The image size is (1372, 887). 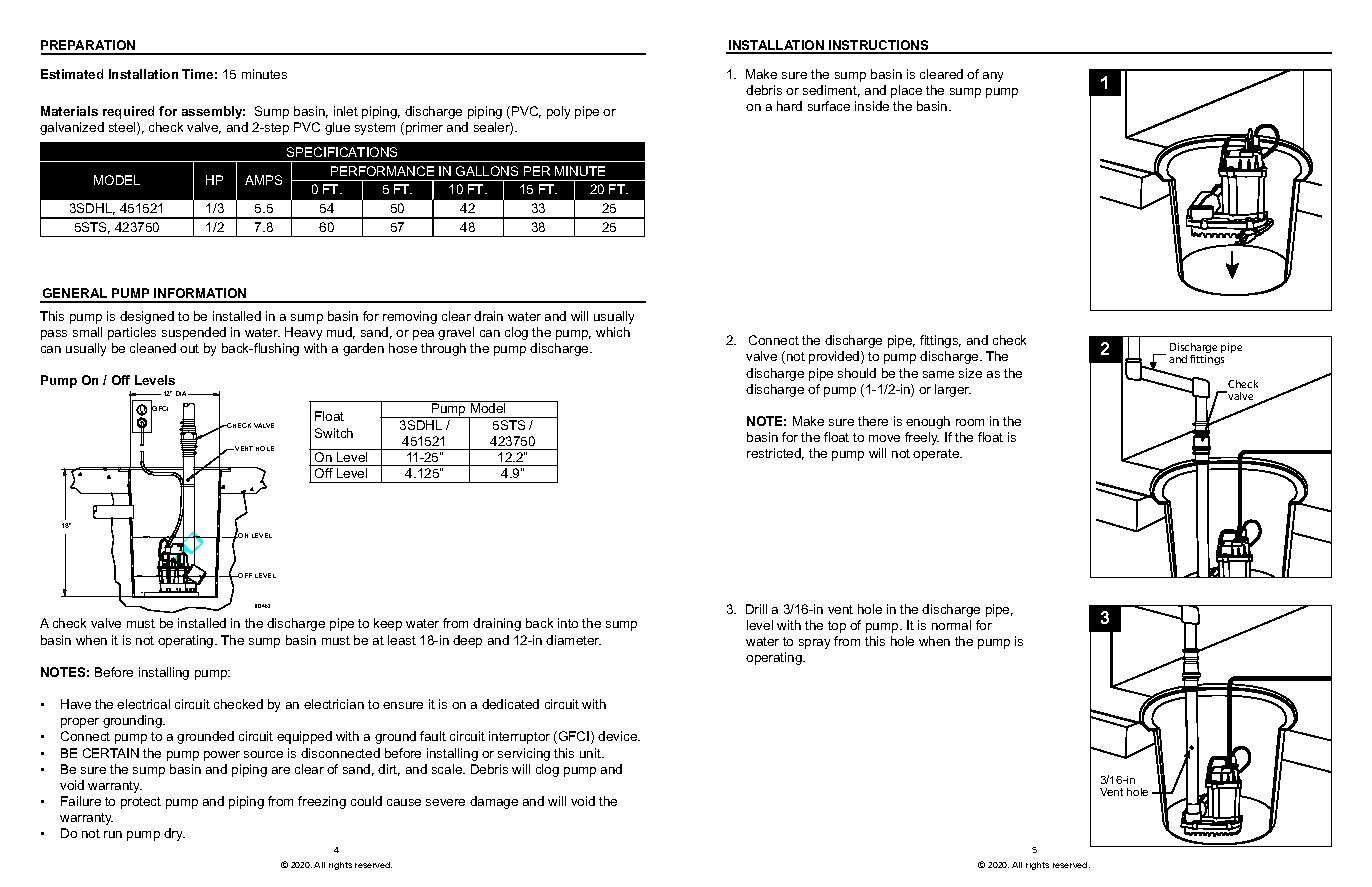 What do you see at coordinates (837, 627) in the screenshot?
I see `top` at bounding box center [837, 627].
